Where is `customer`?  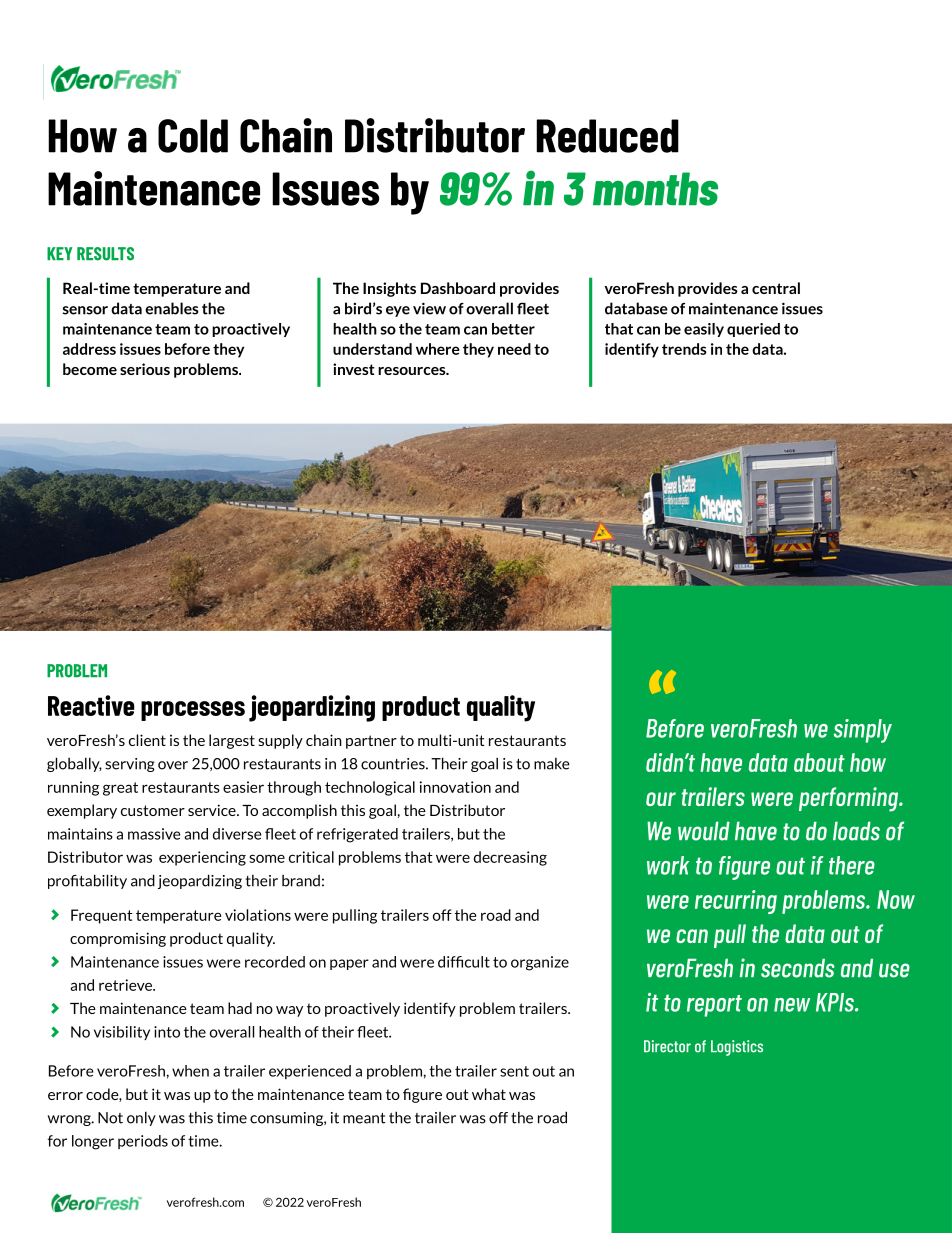 customer is located at coordinates (153, 810).
